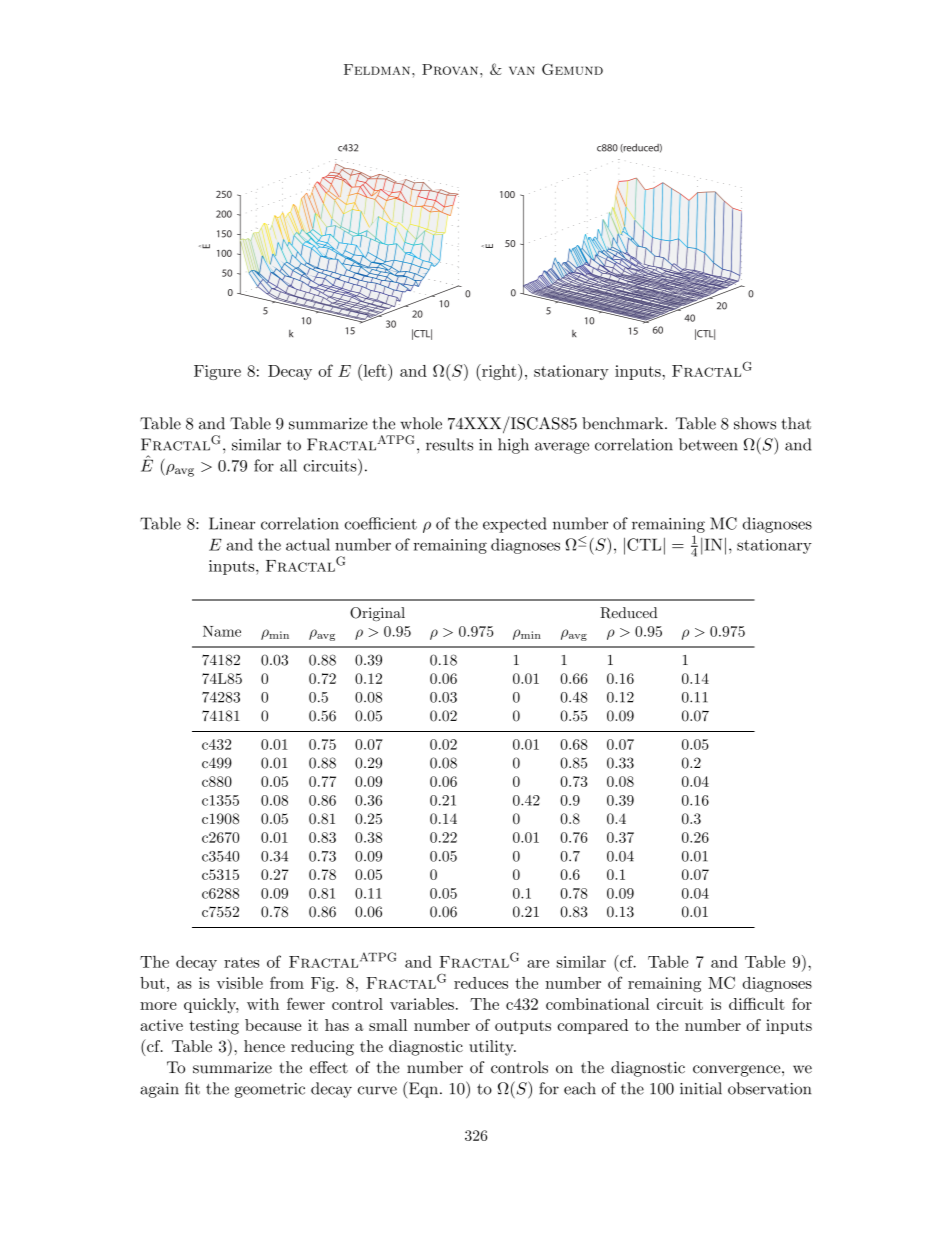 Image resolution: width=952 pixels, height=1233 pixels. Describe the element at coordinates (217, 372) in the screenshot. I see `Figure` at that location.
